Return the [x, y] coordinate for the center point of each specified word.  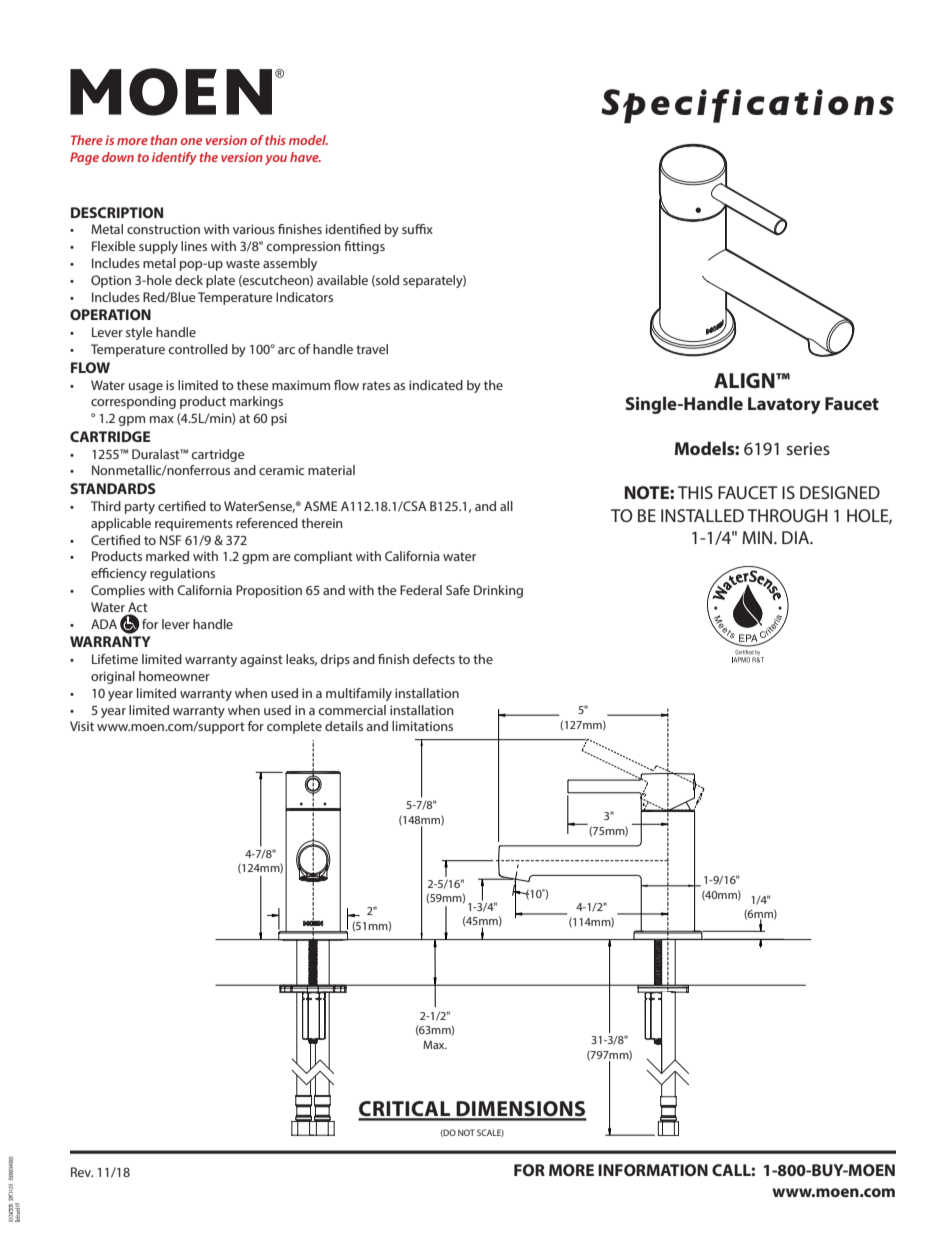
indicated [436, 385]
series [808, 448]
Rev [82, 1172]
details [344, 726]
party [140, 508]
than [164, 140]
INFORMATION [653, 1170]
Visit [82, 726]
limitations [422, 726]
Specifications [747, 106]
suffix [417, 229]
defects [434, 659]
